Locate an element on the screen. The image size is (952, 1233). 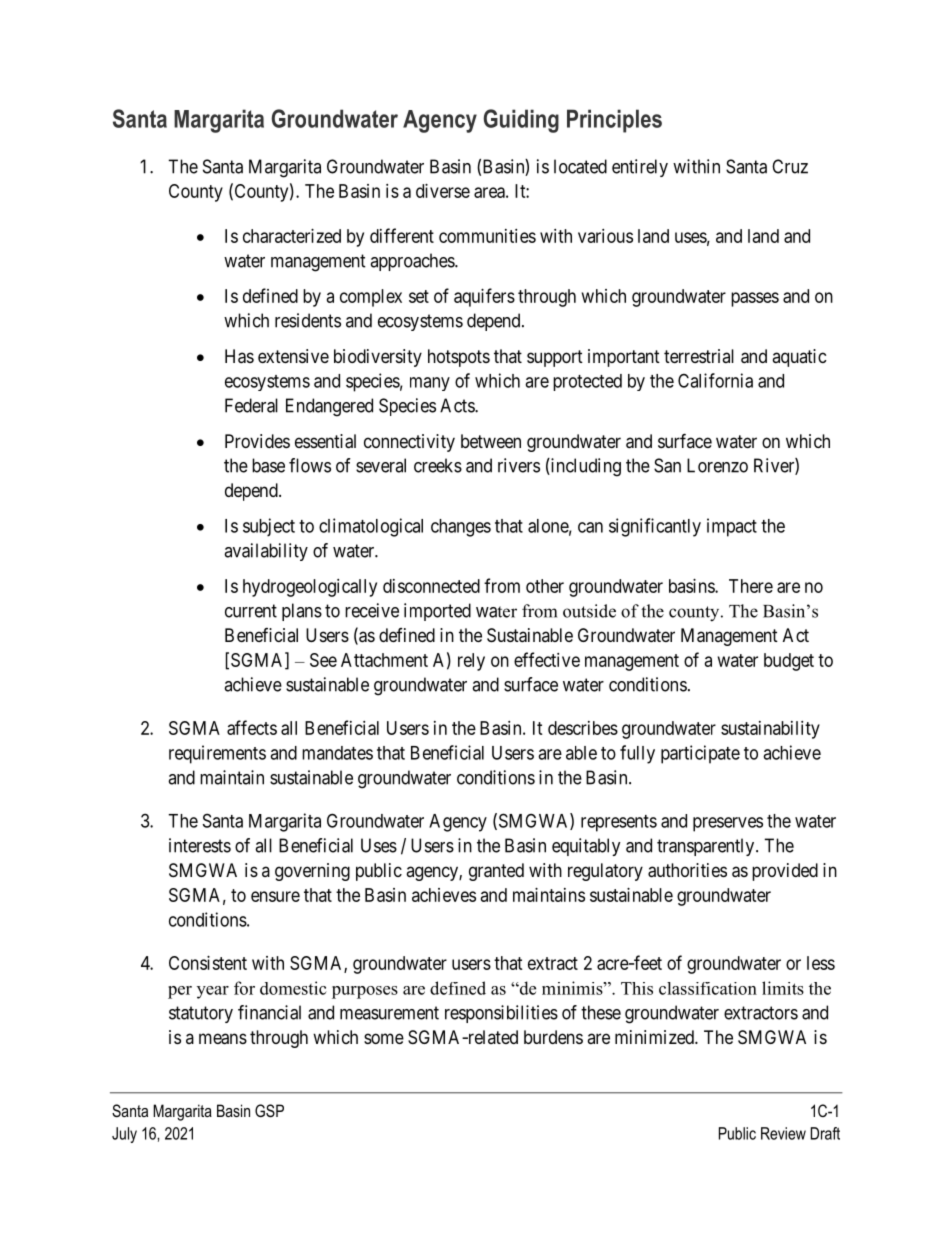
base is located at coordinates (268, 465).
